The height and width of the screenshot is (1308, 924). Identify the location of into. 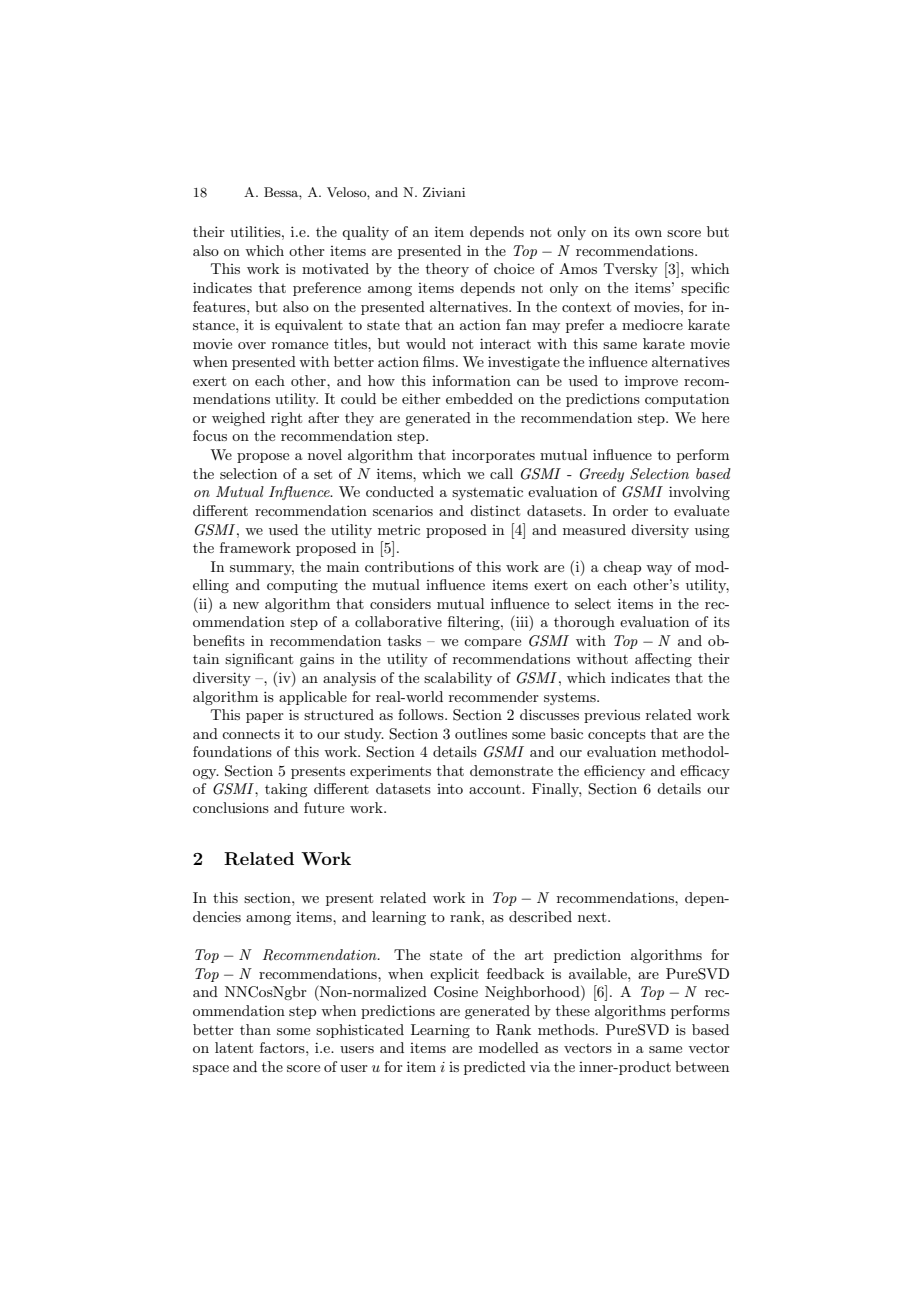
(450, 789).
